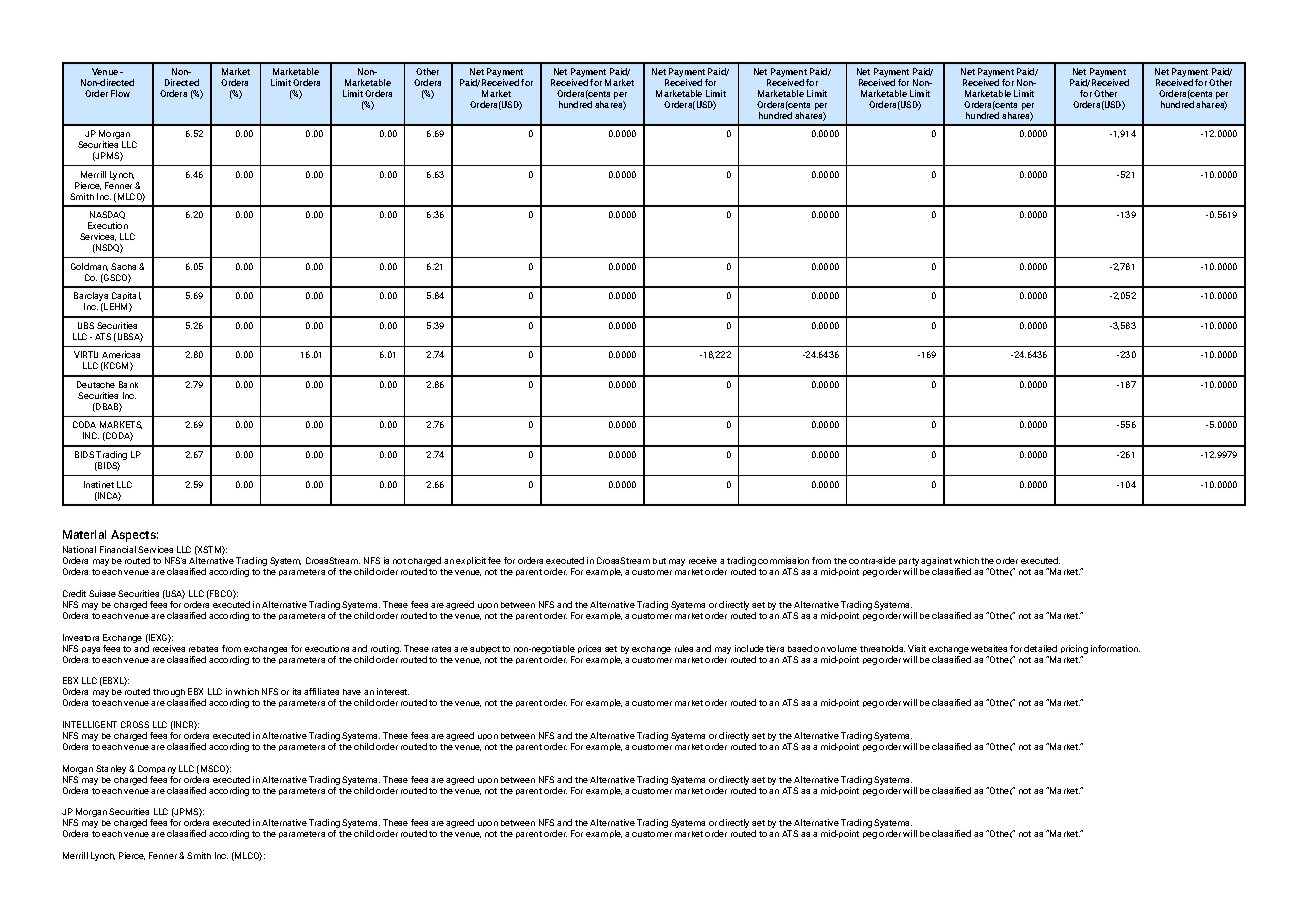 The width and height of the image is (1308, 924). What do you see at coordinates (128, 384) in the image?
I see `Bank` at bounding box center [128, 384].
